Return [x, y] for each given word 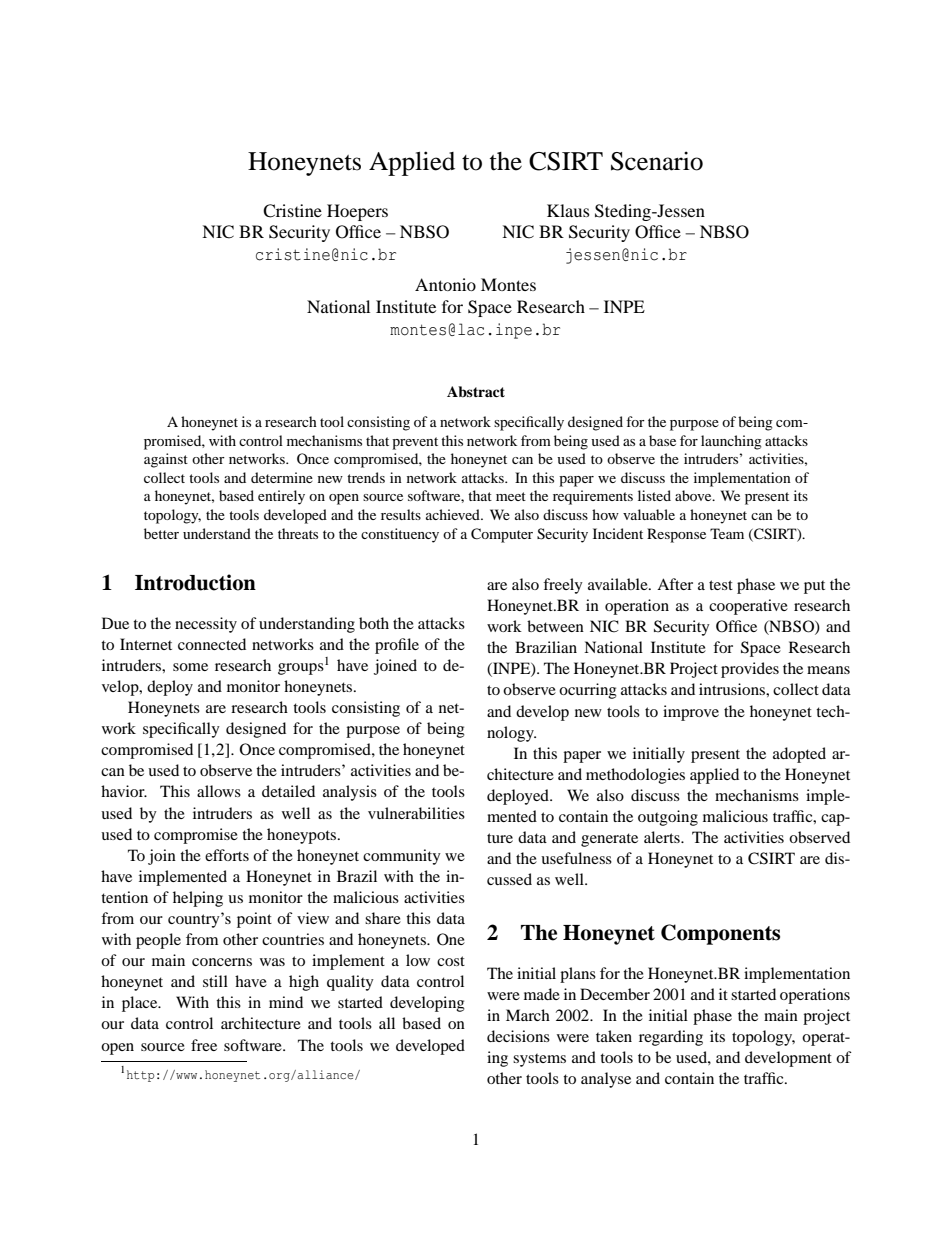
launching [731, 442]
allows [219, 791]
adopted [799, 755]
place [141, 1004]
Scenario [657, 161]
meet [511, 496]
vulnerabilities [416, 813]
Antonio [445, 284]
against [166, 460]
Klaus [568, 210]
